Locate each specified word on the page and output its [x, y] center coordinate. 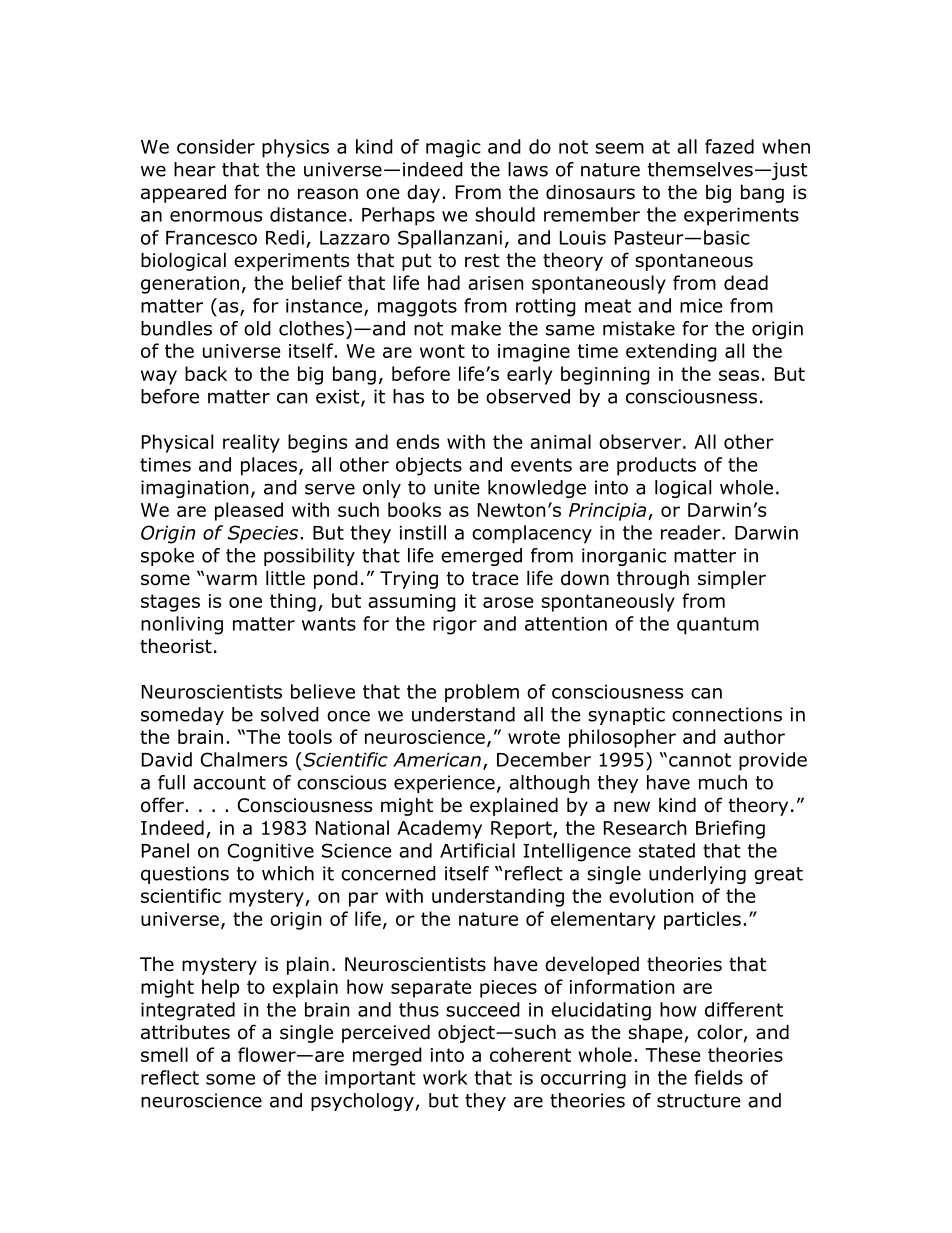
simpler [732, 580]
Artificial [477, 850]
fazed [729, 146]
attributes [185, 1032]
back [206, 373]
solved [290, 714]
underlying [697, 875]
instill [423, 532]
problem [482, 693]
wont [442, 351]
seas [739, 375]
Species [263, 534]
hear [195, 169]
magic [453, 149]
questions [185, 875]
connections [727, 714]
